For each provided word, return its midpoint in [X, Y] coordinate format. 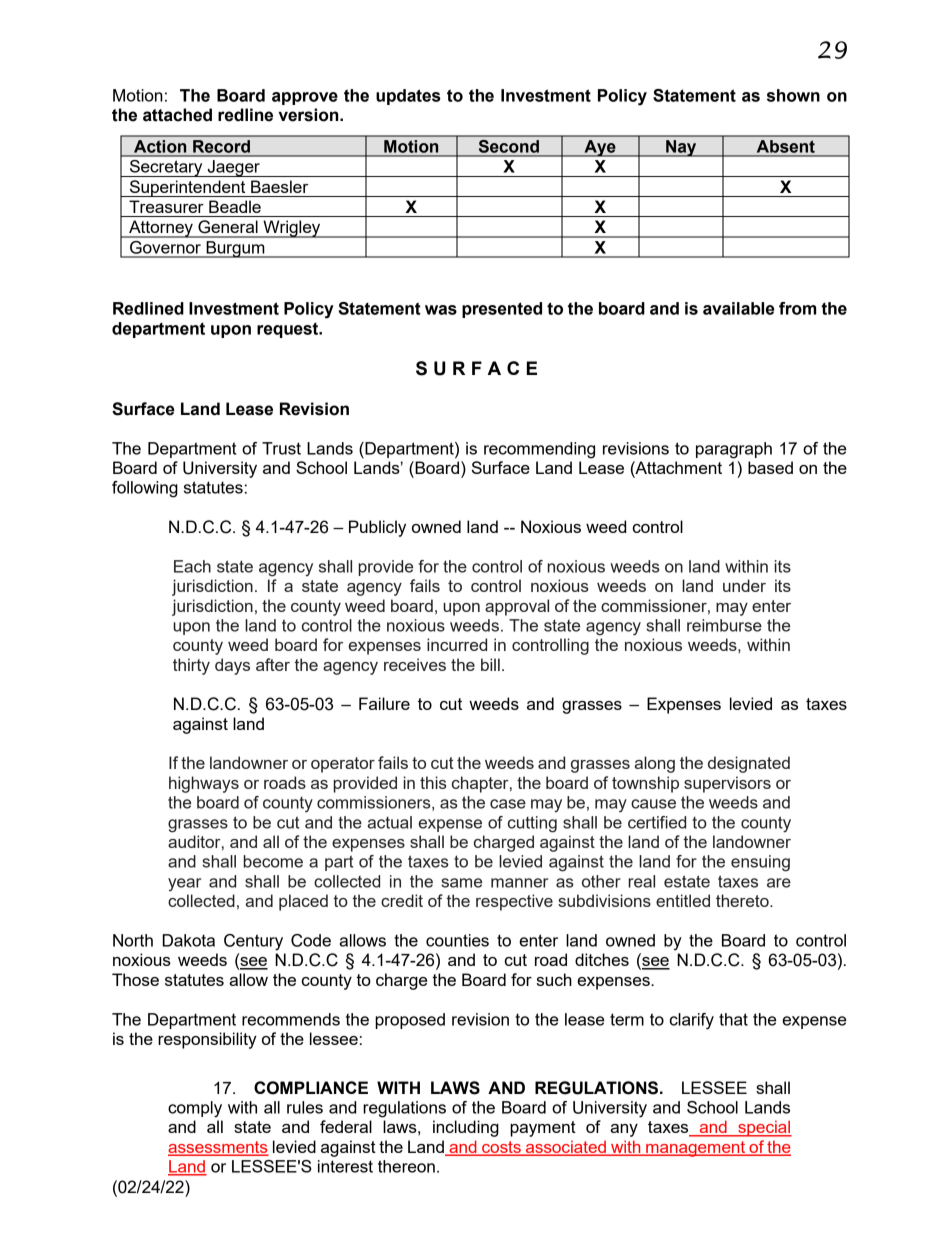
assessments [218, 1148]
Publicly [377, 528]
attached [177, 115]
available [738, 308]
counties [457, 940]
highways [204, 784]
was [441, 310]
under [744, 585]
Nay [681, 148]
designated [749, 764]
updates [408, 97]
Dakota [188, 940]
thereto [743, 900]
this [433, 782]
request [289, 330]
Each [192, 566]
